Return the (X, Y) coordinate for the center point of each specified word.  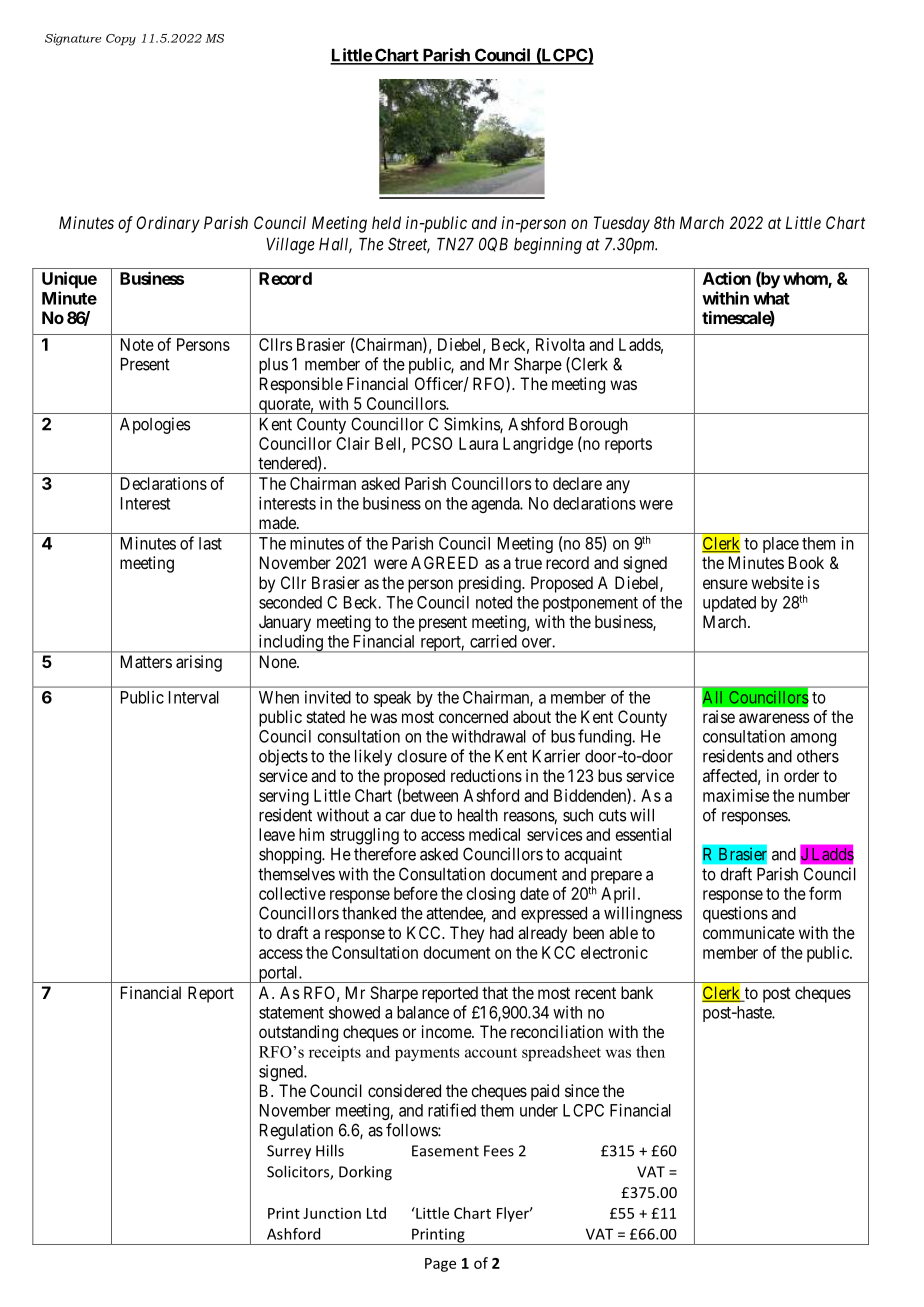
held (386, 222)
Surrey (289, 1152)
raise (719, 716)
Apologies (155, 425)
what (771, 298)
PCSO (432, 443)
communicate (749, 932)
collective (292, 893)
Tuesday (622, 224)
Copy (121, 40)
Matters (146, 661)
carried (493, 641)
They (467, 934)
